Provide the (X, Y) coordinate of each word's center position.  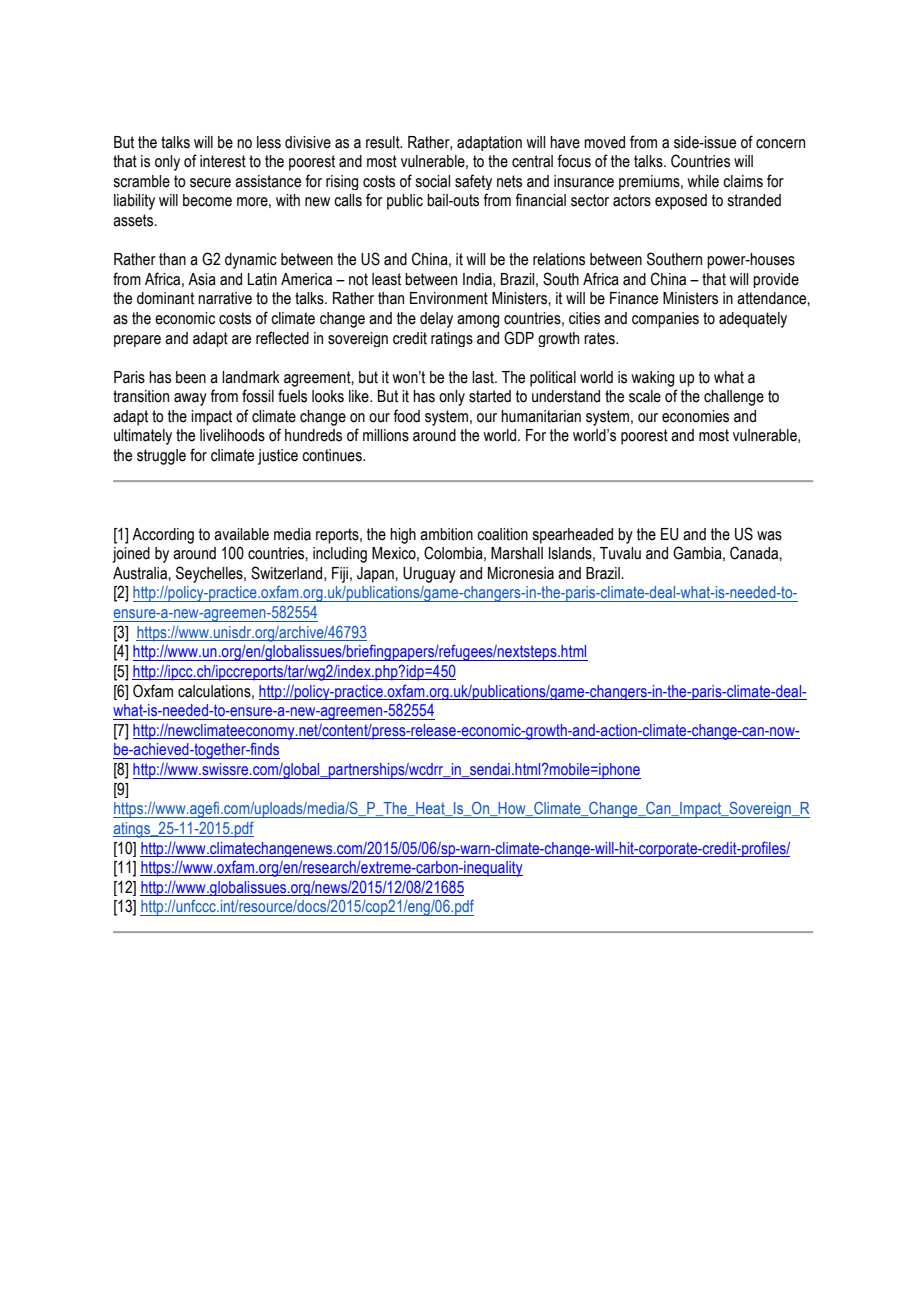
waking (652, 379)
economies (695, 416)
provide (776, 280)
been (191, 377)
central (532, 161)
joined (131, 555)
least (386, 279)
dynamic (251, 261)
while (703, 181)
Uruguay (429, 575)
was (769, 536)
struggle (161, 457)
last (484, 377)
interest (223, 161)
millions (386, 435)
